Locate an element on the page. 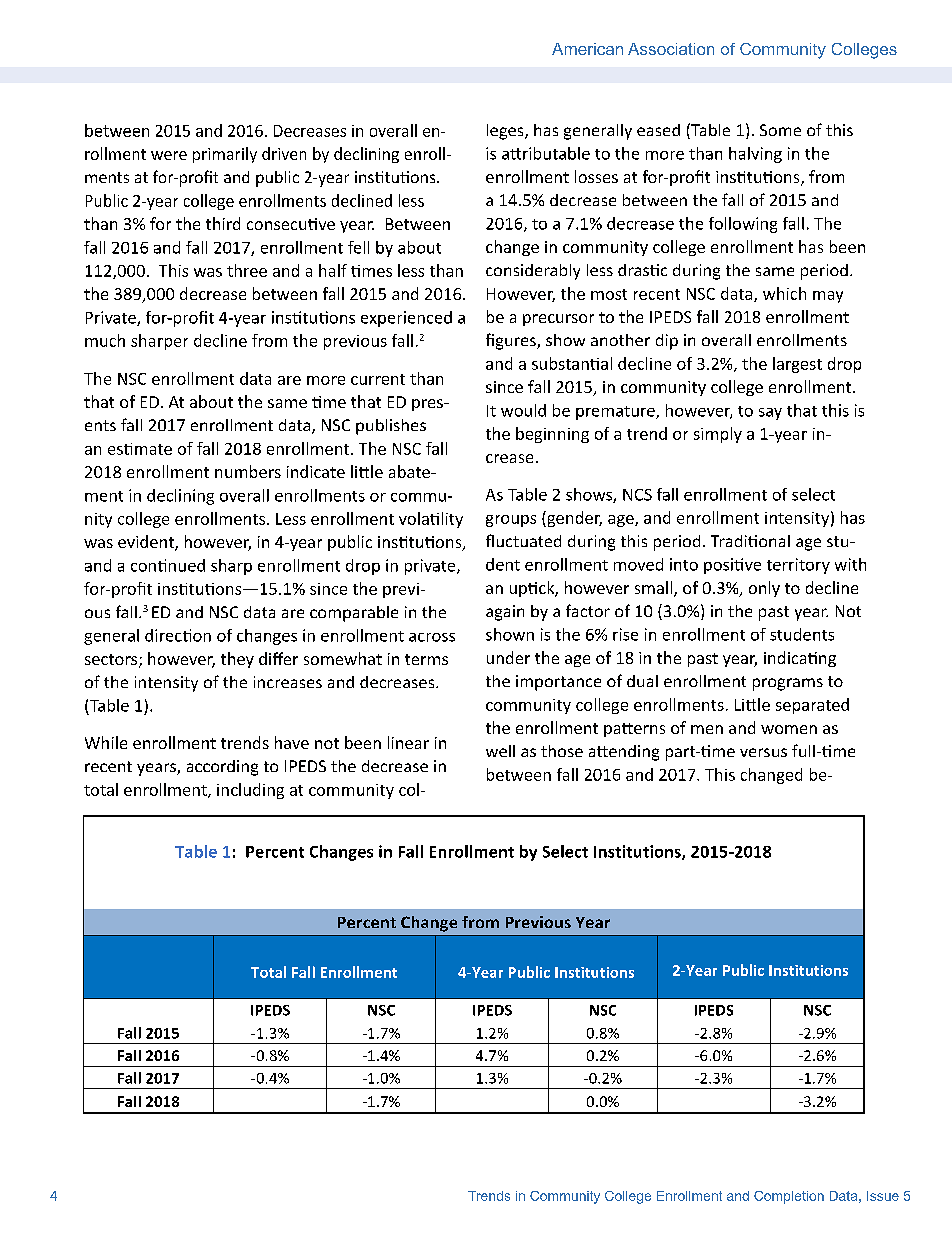  Association is located at coordinates (671, 49).
